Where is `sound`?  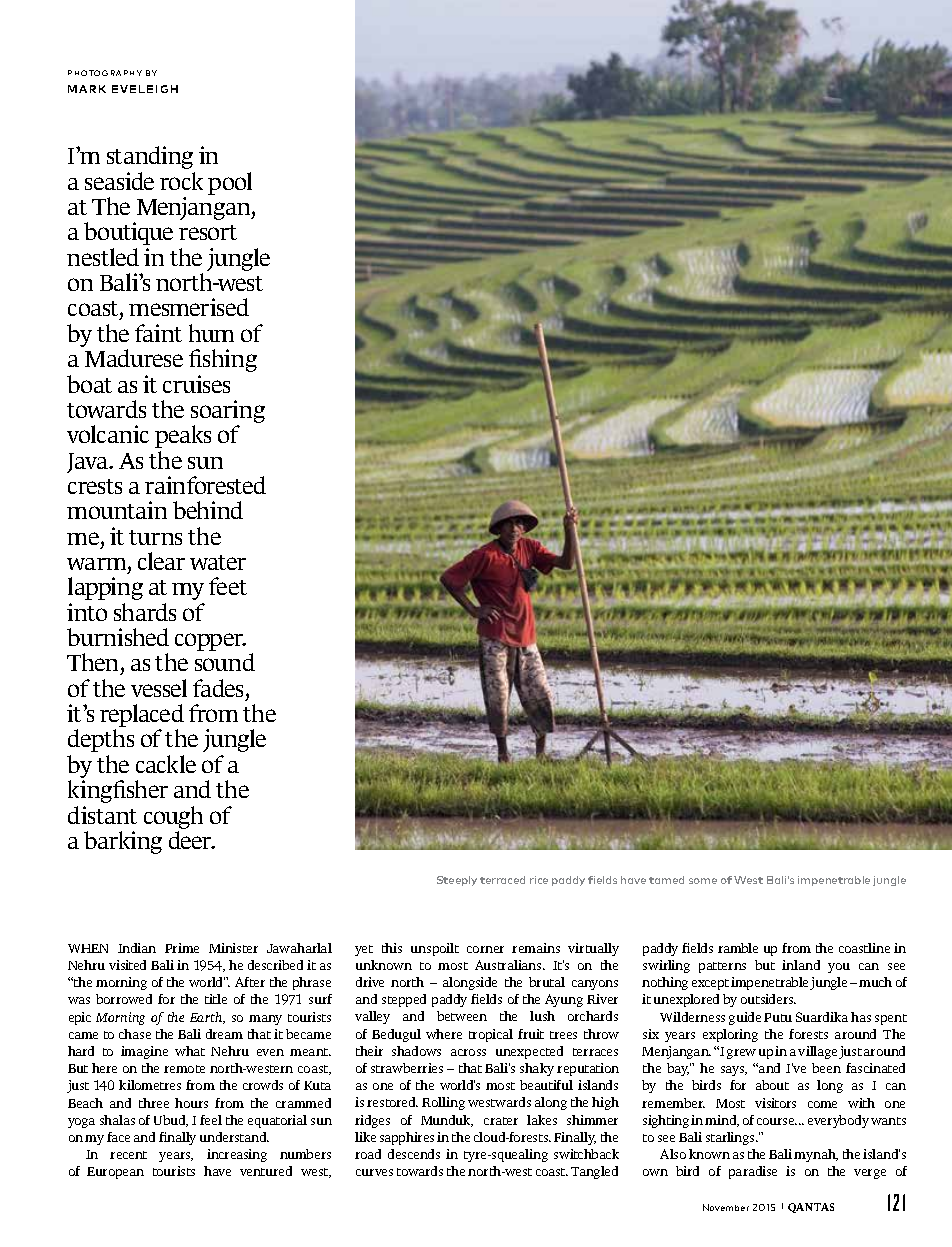 sound is located at coordinates (225, 662).
